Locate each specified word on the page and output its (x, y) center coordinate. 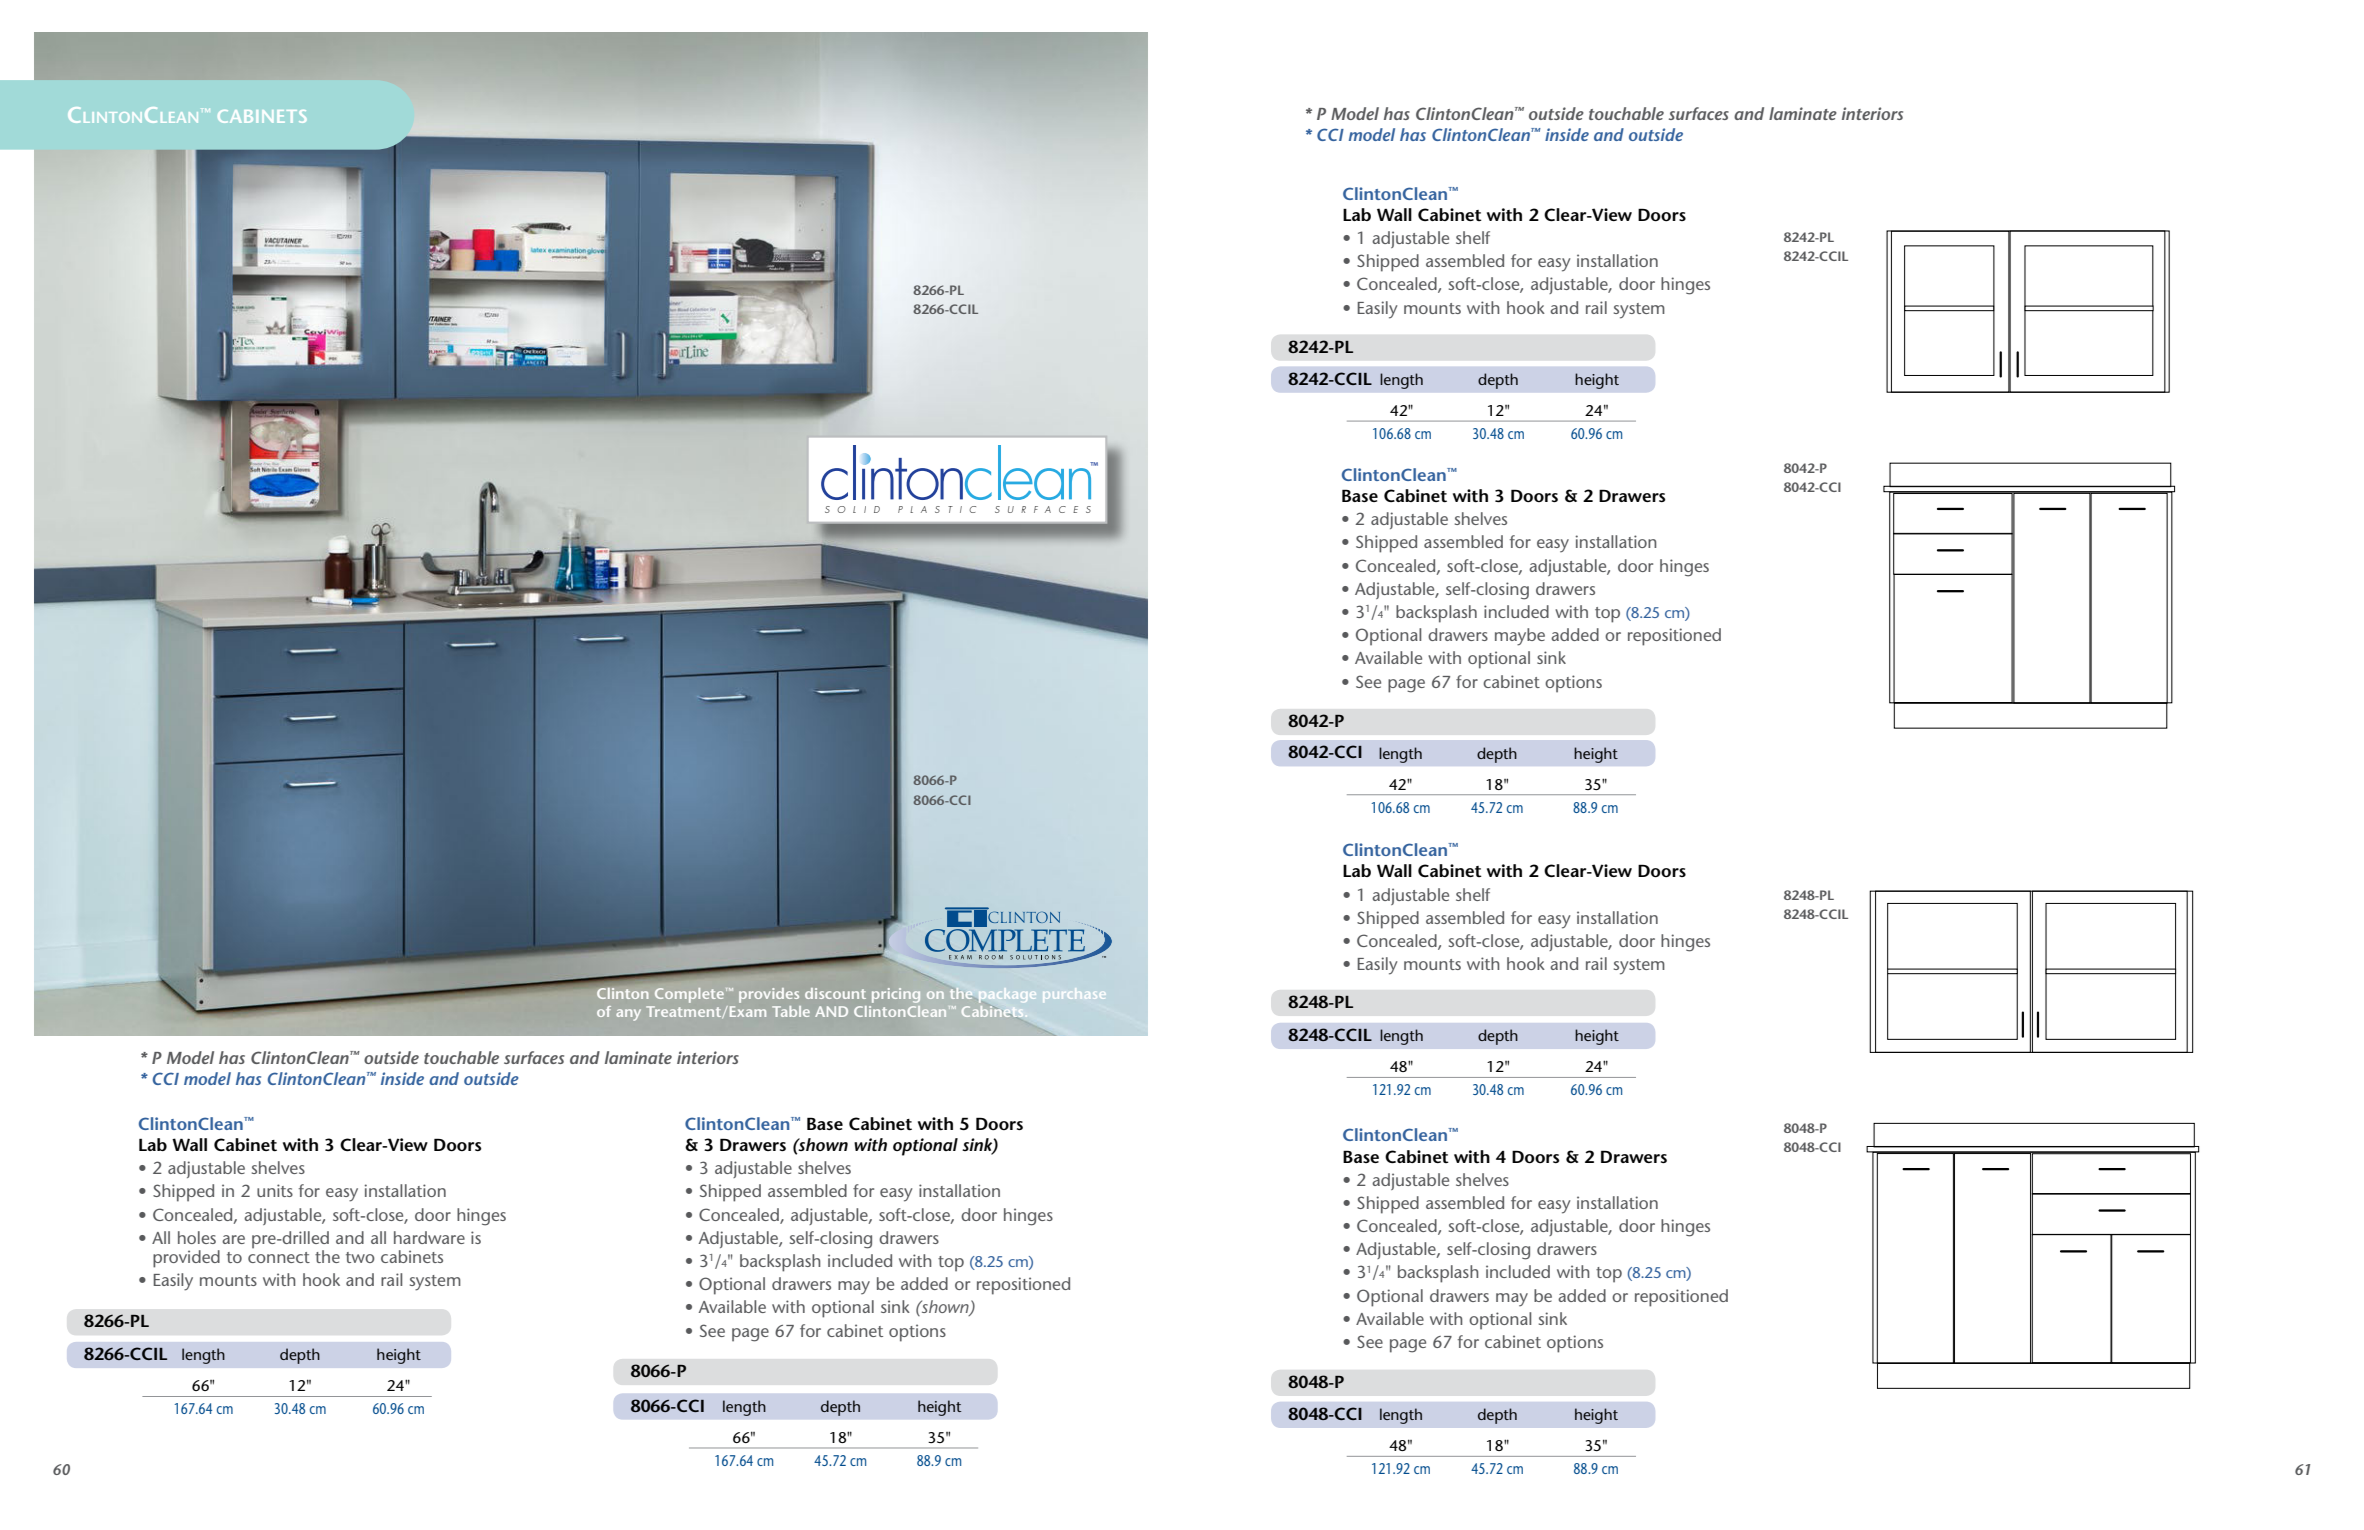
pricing (896, 995)
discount (835, 993)
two (360, 1257)
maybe (1520, 637)
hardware (429, 1237)
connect (279, 1257)
